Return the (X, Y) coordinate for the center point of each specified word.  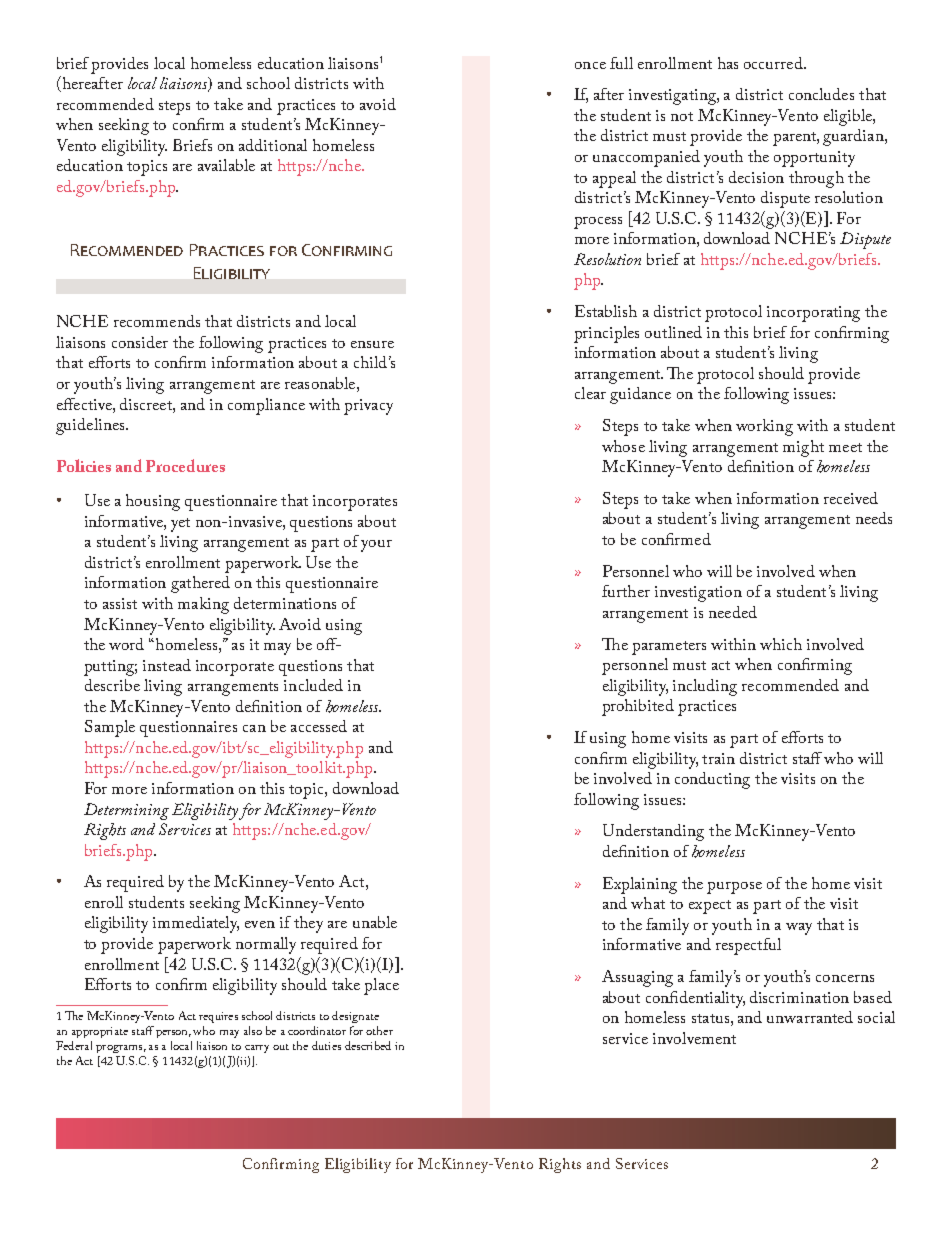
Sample (110, 728)
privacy (368, 407)
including (705, 687)
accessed (319, 726)
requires (218, 1017)
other (379, 1030)
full (621, 63)
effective (85, 404)
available (226, 165)
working (764, 427)
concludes (821, 94)
